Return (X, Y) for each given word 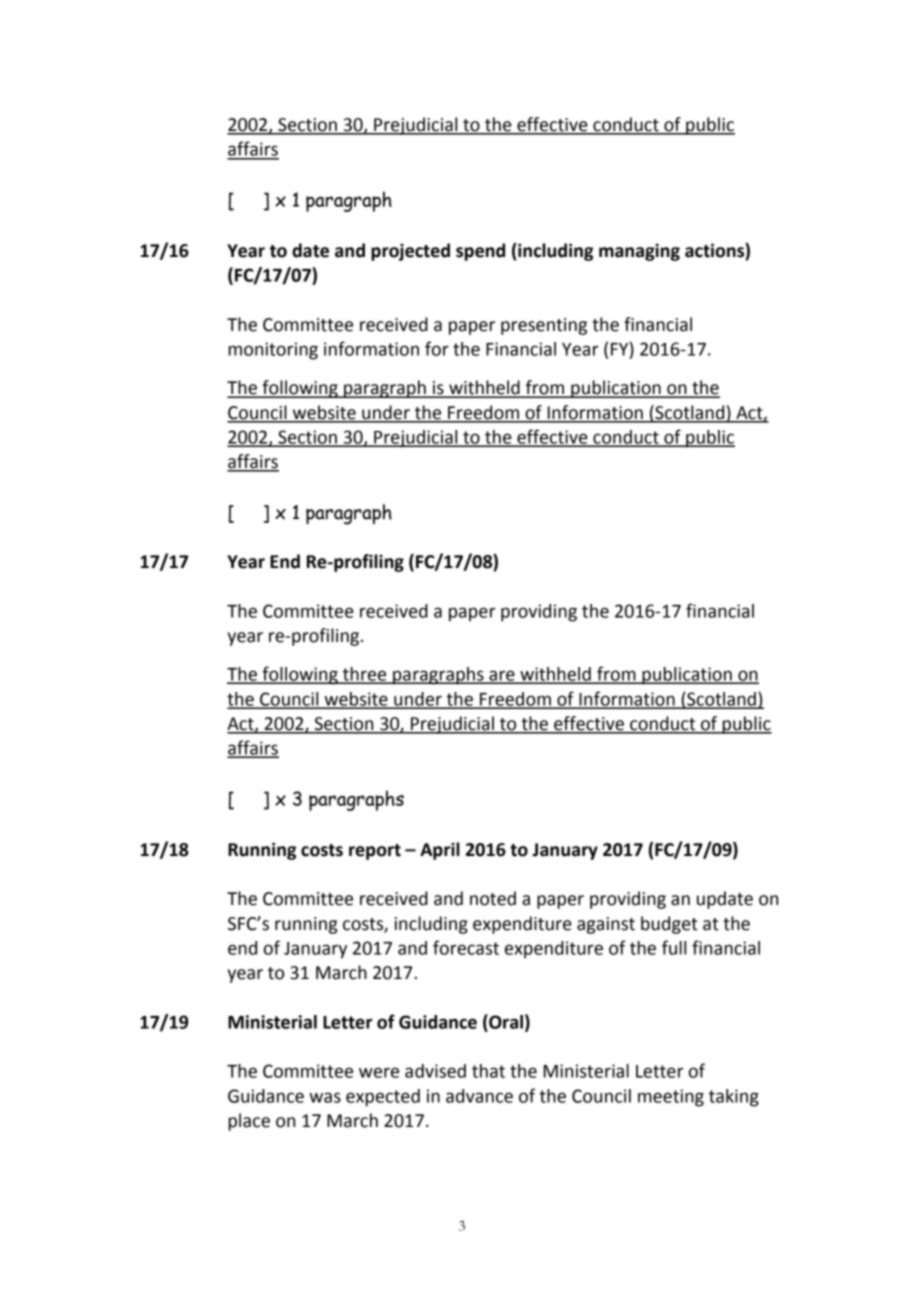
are (502, 676)
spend (480, 252)
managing (639, 252)
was (325, 1097)
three (365, 675)
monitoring (273, 351)
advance (479, 1096)
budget (669, 925)
